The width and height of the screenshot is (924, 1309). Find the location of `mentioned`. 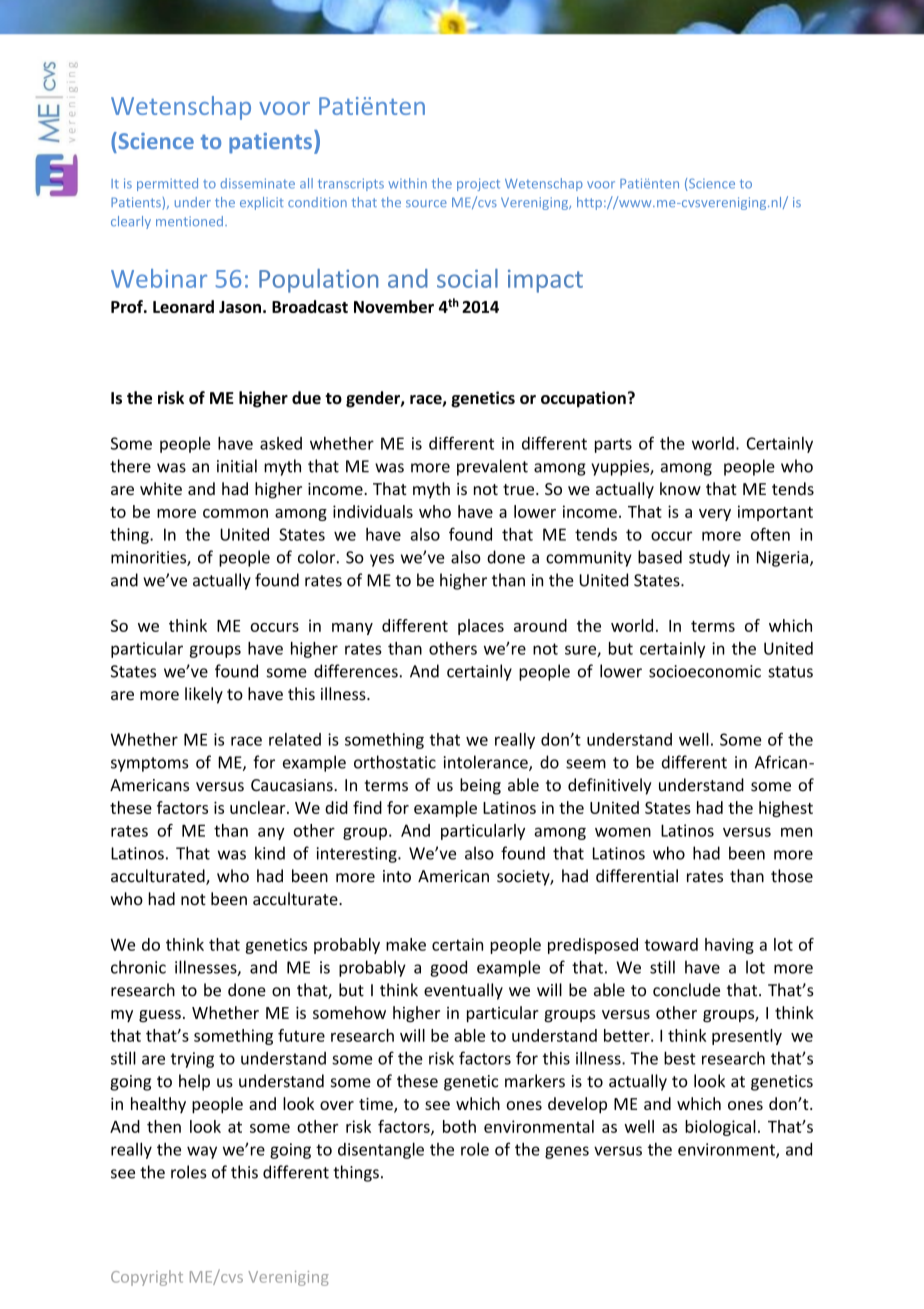

mentioned is located at coordinates (189, 221).
